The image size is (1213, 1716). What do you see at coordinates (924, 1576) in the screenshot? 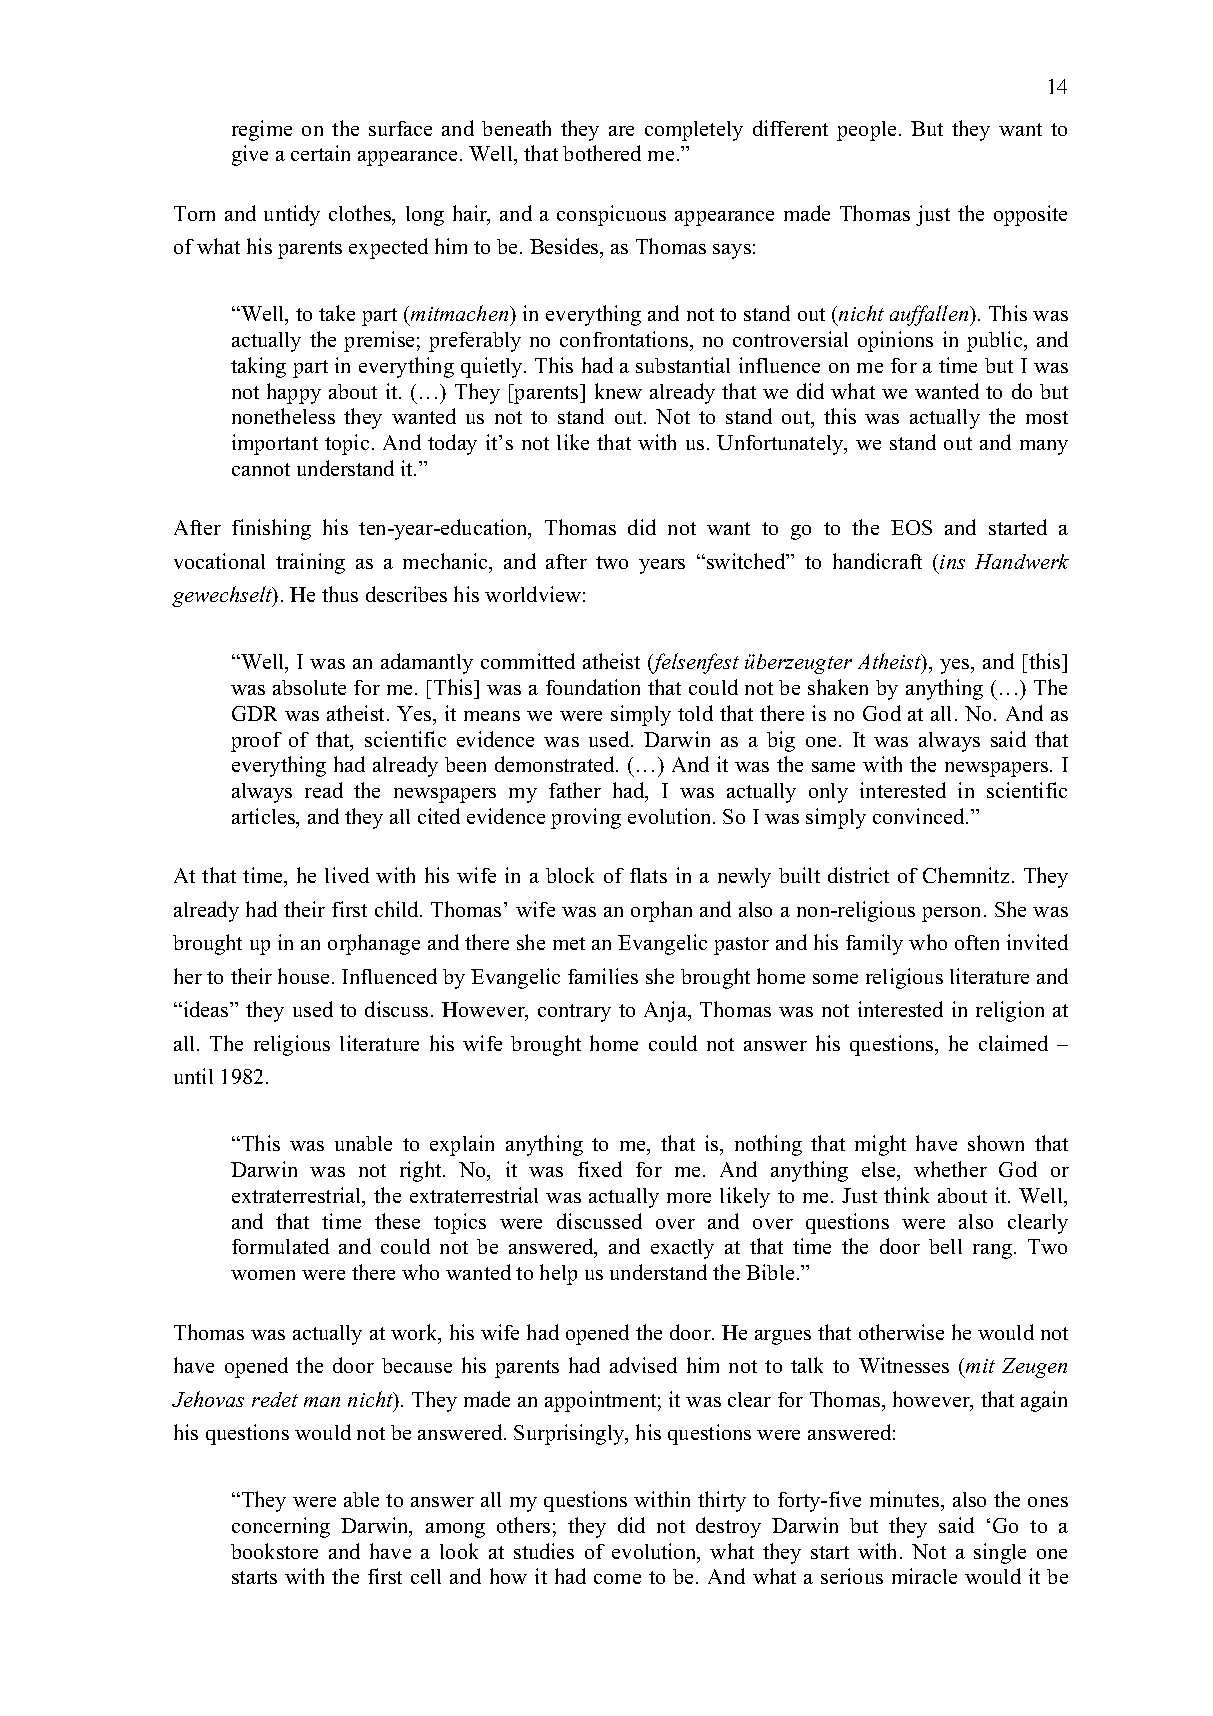
I see `miracle` at bounding box center [924, 1576].
